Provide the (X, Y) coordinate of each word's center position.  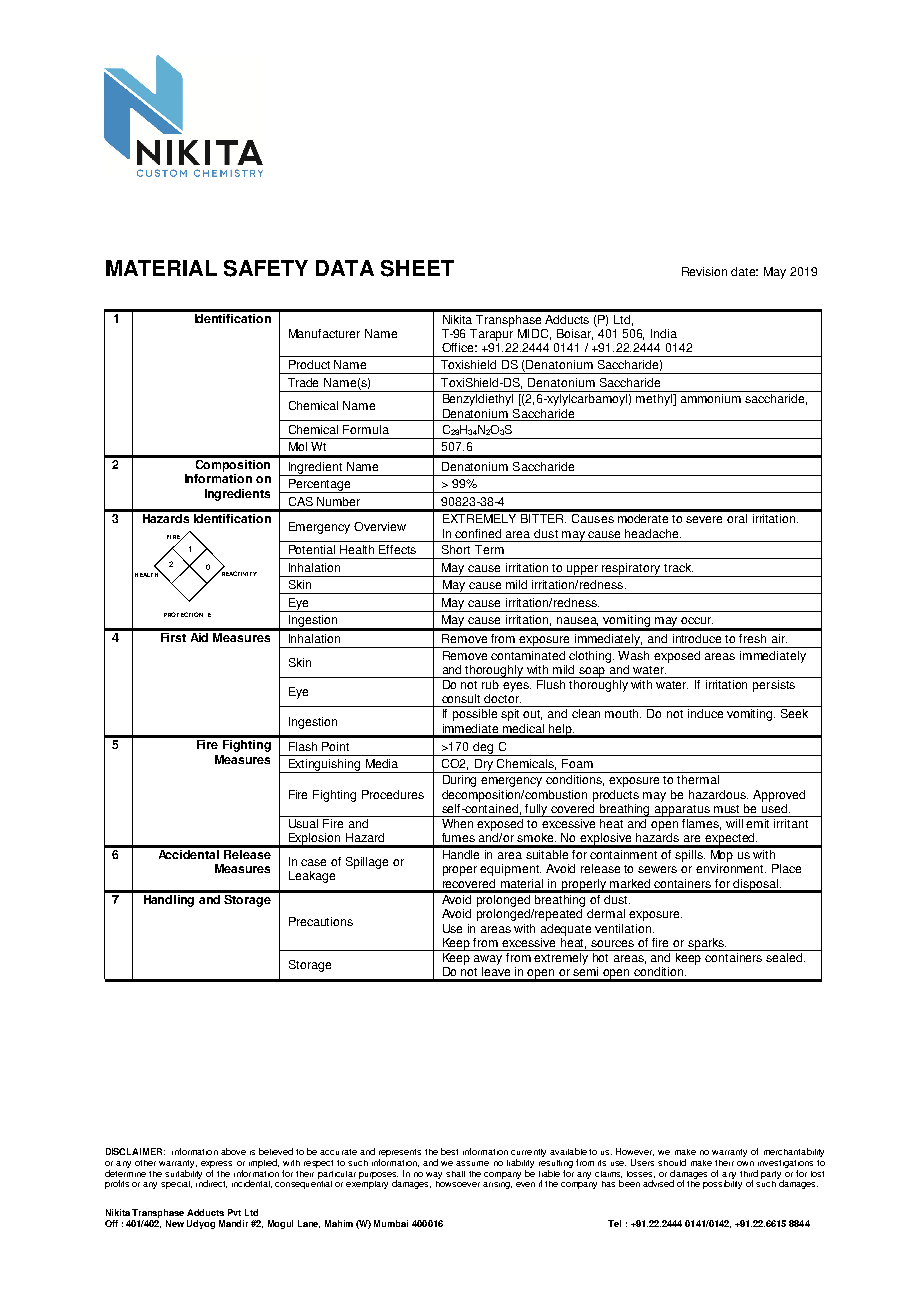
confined (478, 533)
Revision (704, 271)
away (488, 960)
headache (653, 533)
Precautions (321, 921)
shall (455, 1174)
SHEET (417, 268)
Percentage (320, 486)
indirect (211, 1183)
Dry (484, 766)
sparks (706, 944)
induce (705, 713)
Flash (303, 746)
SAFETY (266, 268)
